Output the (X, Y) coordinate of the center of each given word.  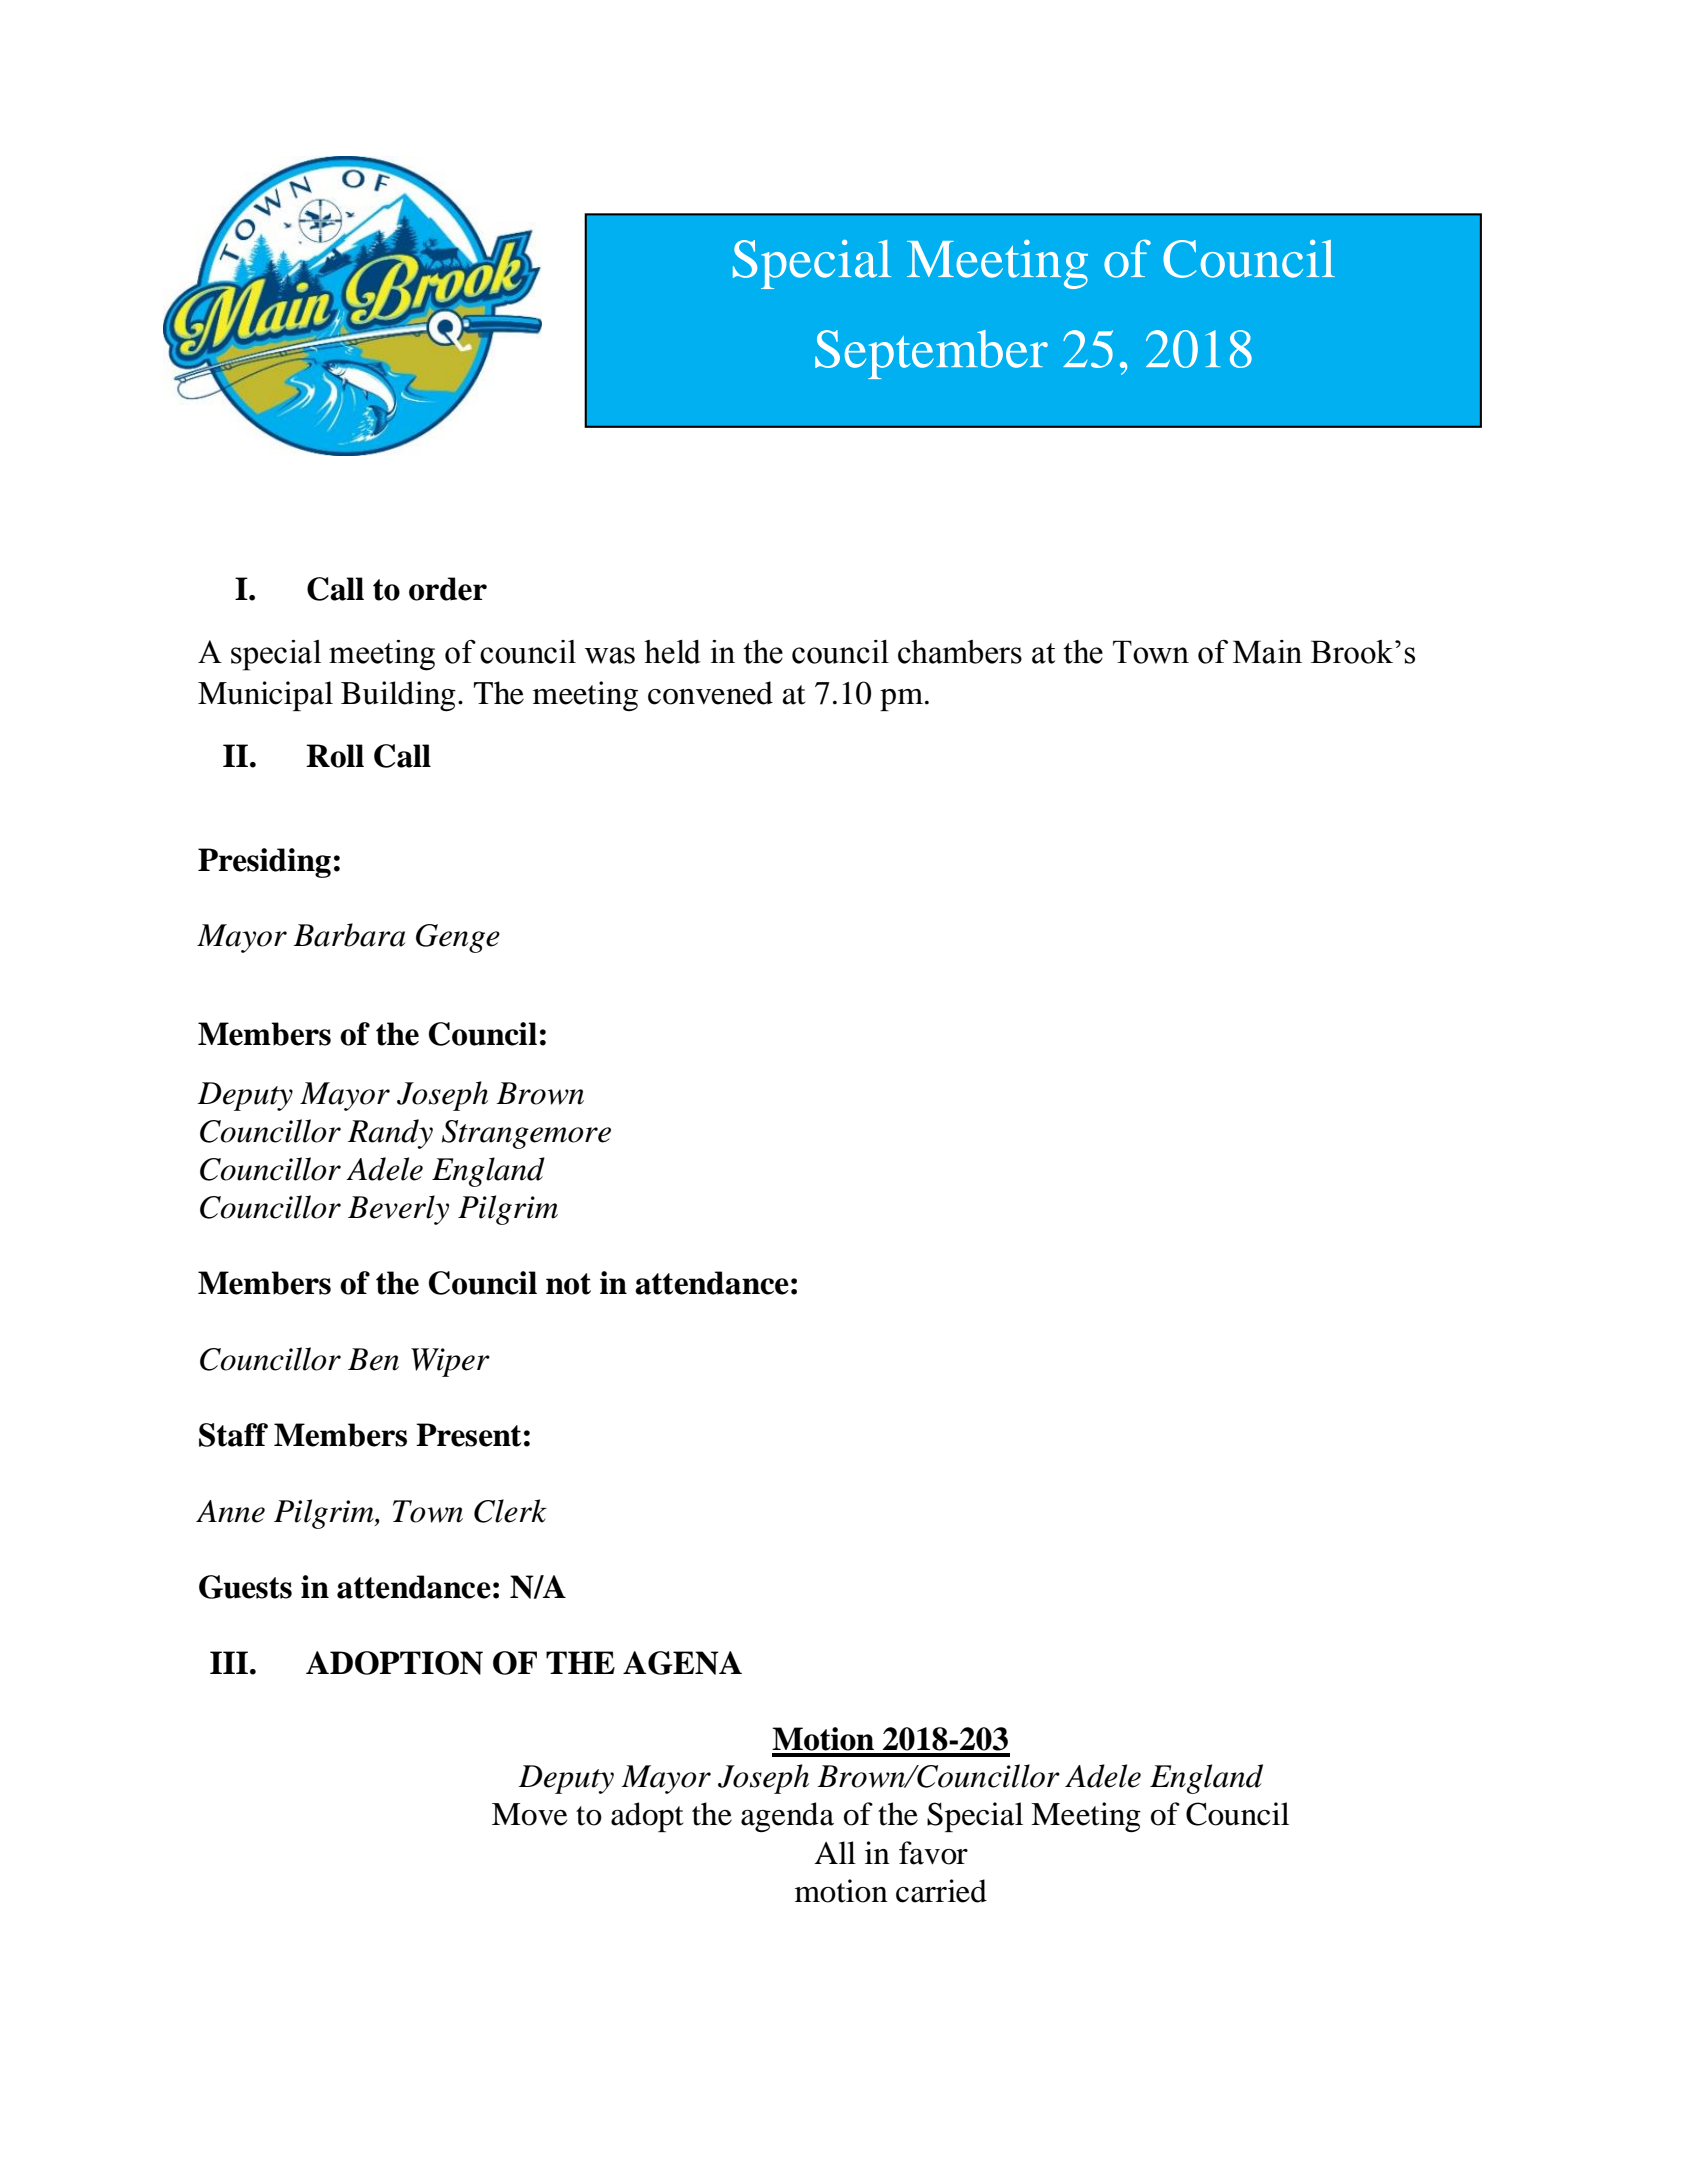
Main (1267, 652)
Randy (390, 1134)
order (448, 589)
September (931, 354)
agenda (787, 1817)
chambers (960, 652)
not (568, 1284)
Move (530, 1814)
